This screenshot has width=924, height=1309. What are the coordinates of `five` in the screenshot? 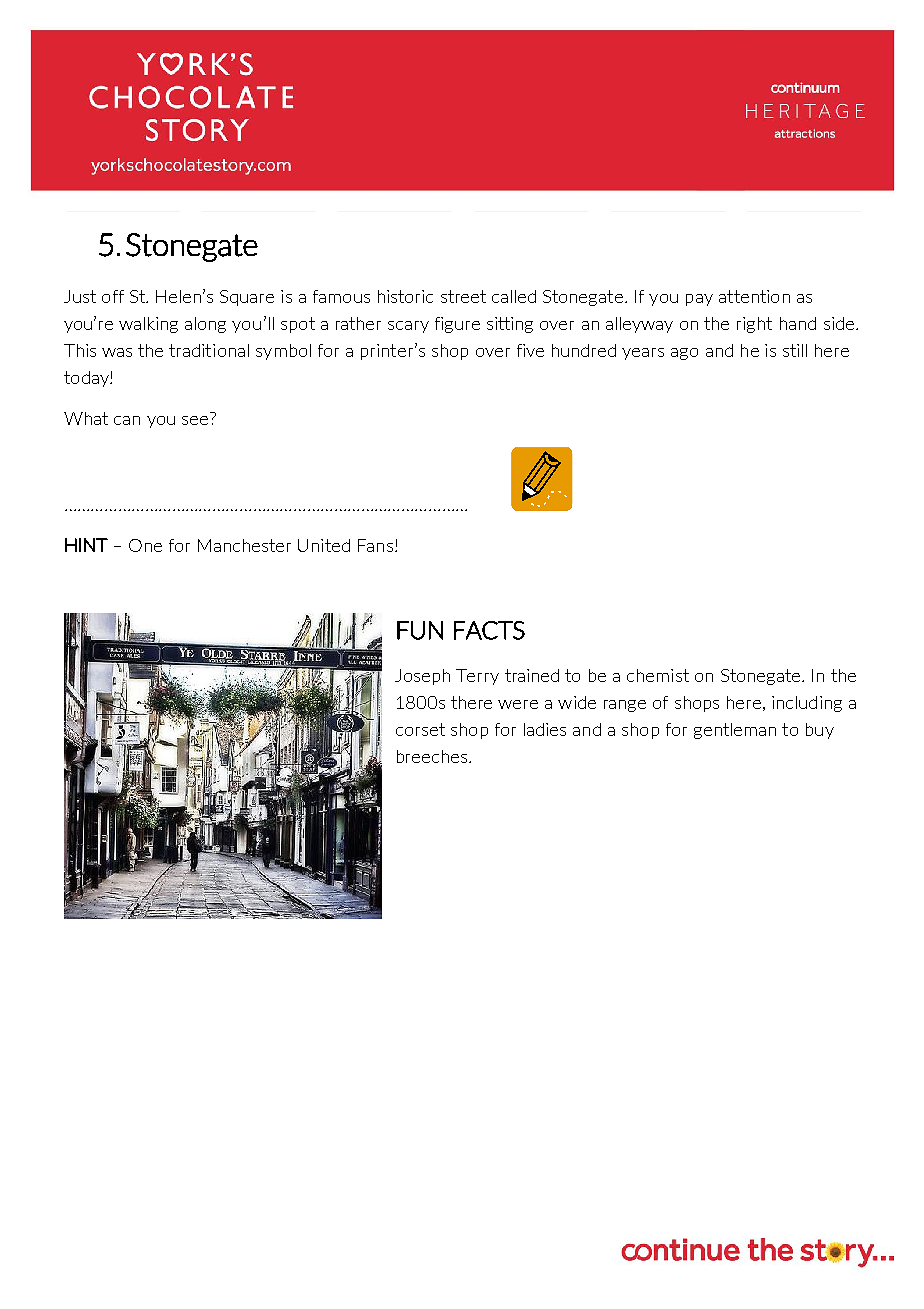 It's located at (530, 350).
